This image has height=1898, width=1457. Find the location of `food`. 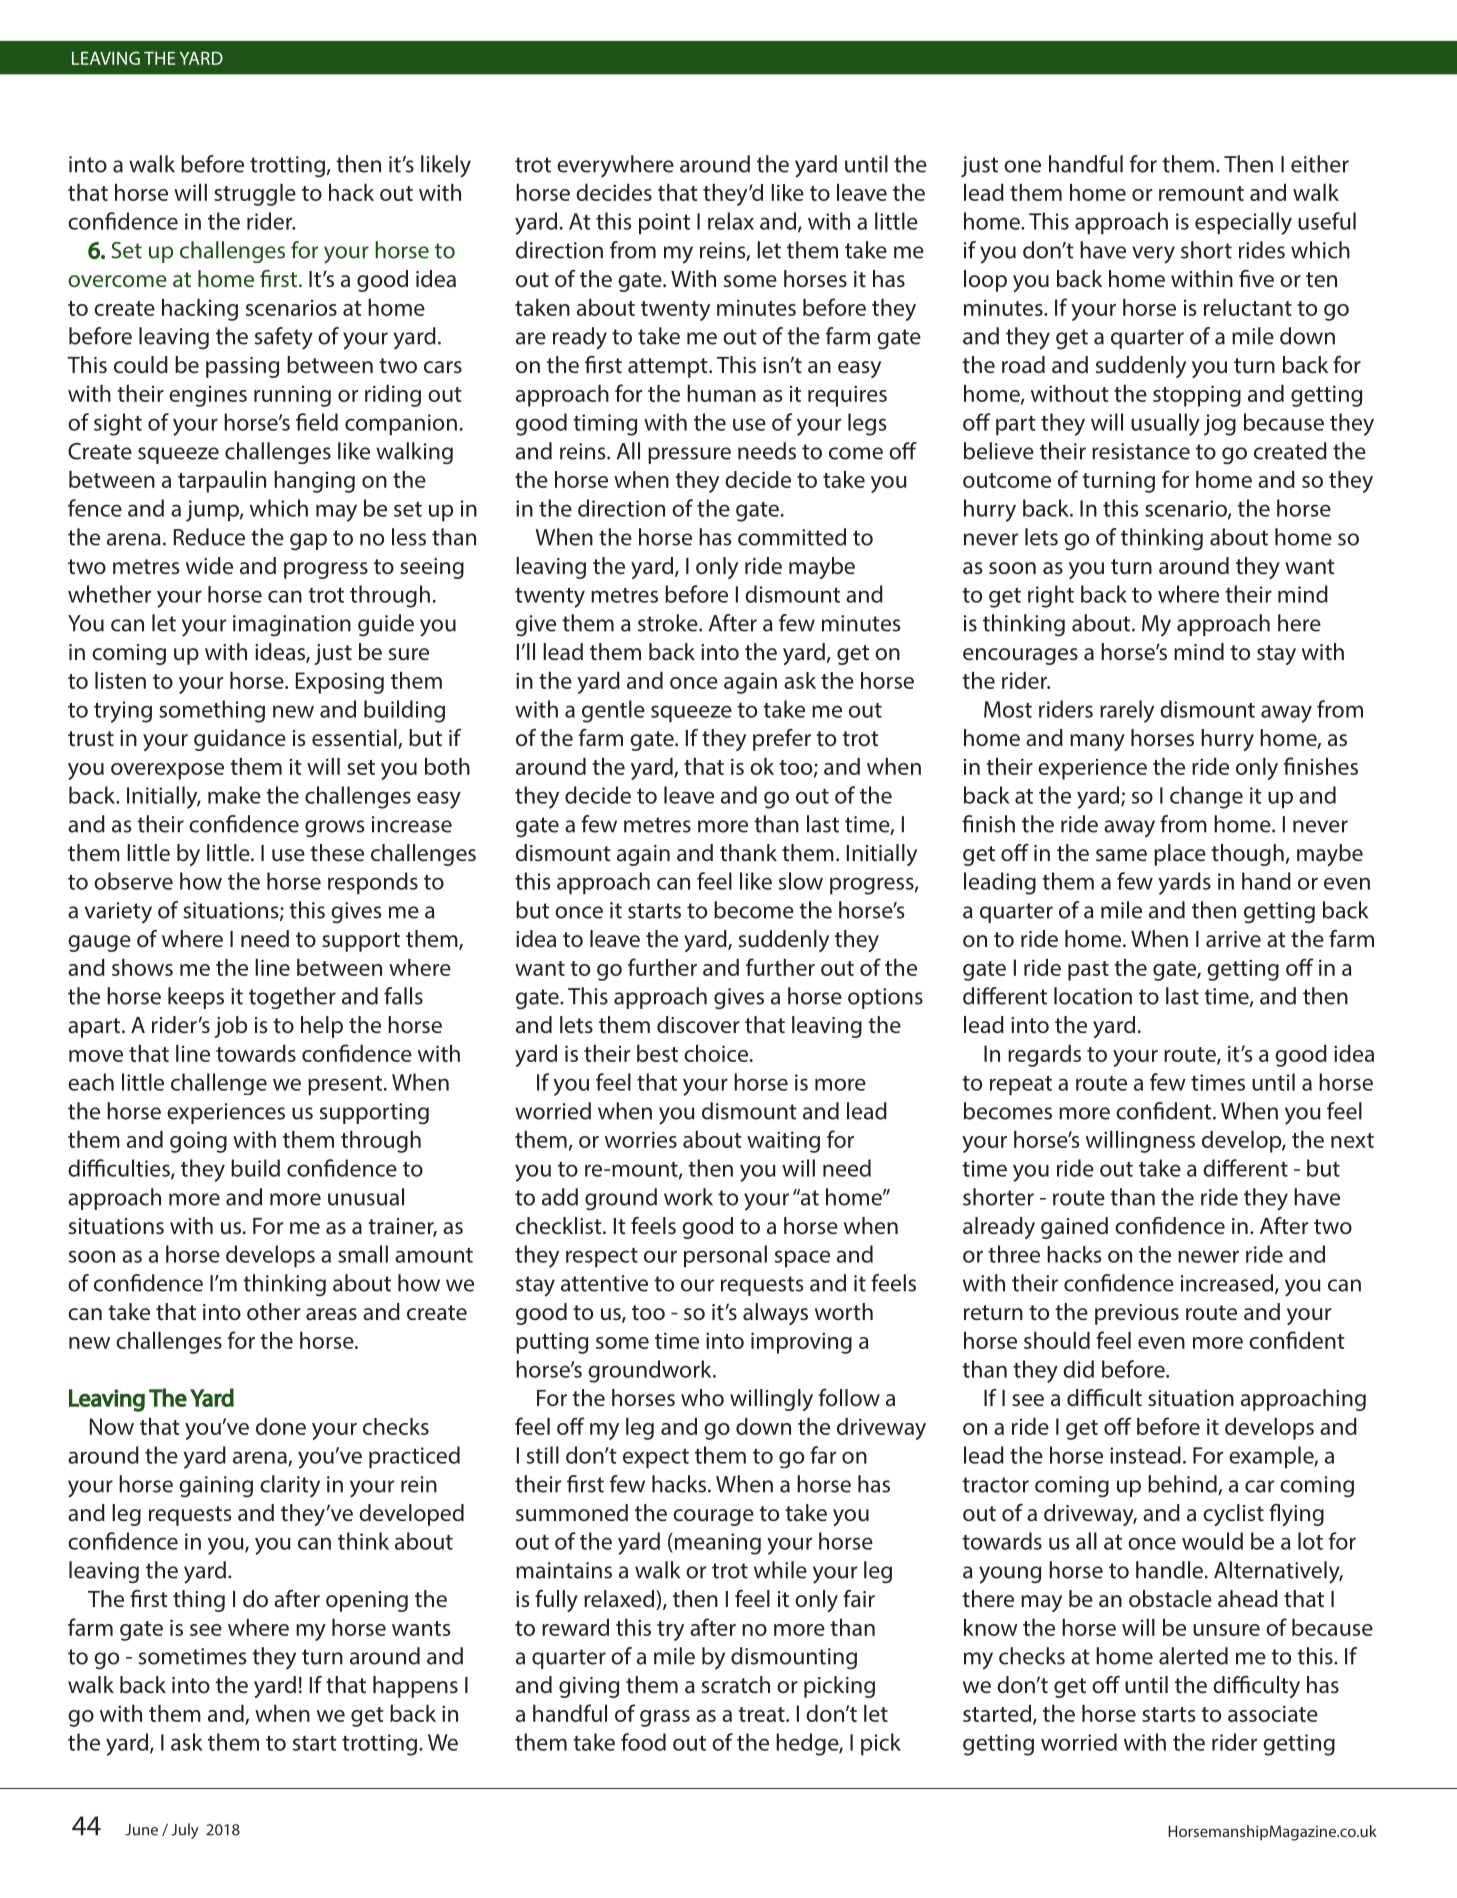

food is located at coordinates (643, 1742).
